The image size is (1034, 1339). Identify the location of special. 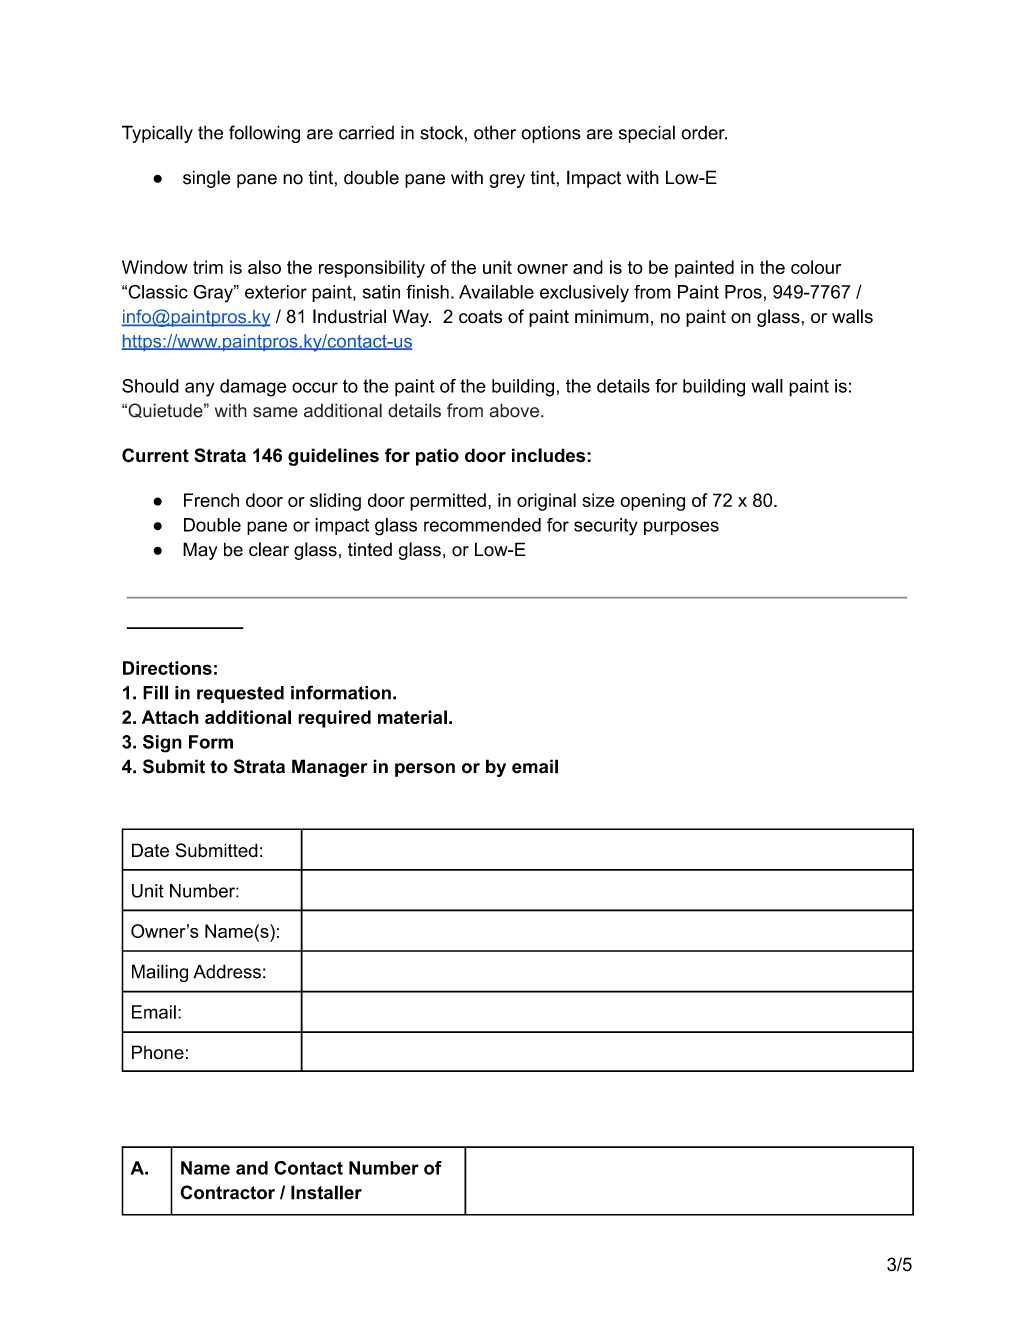
(647, 134).
